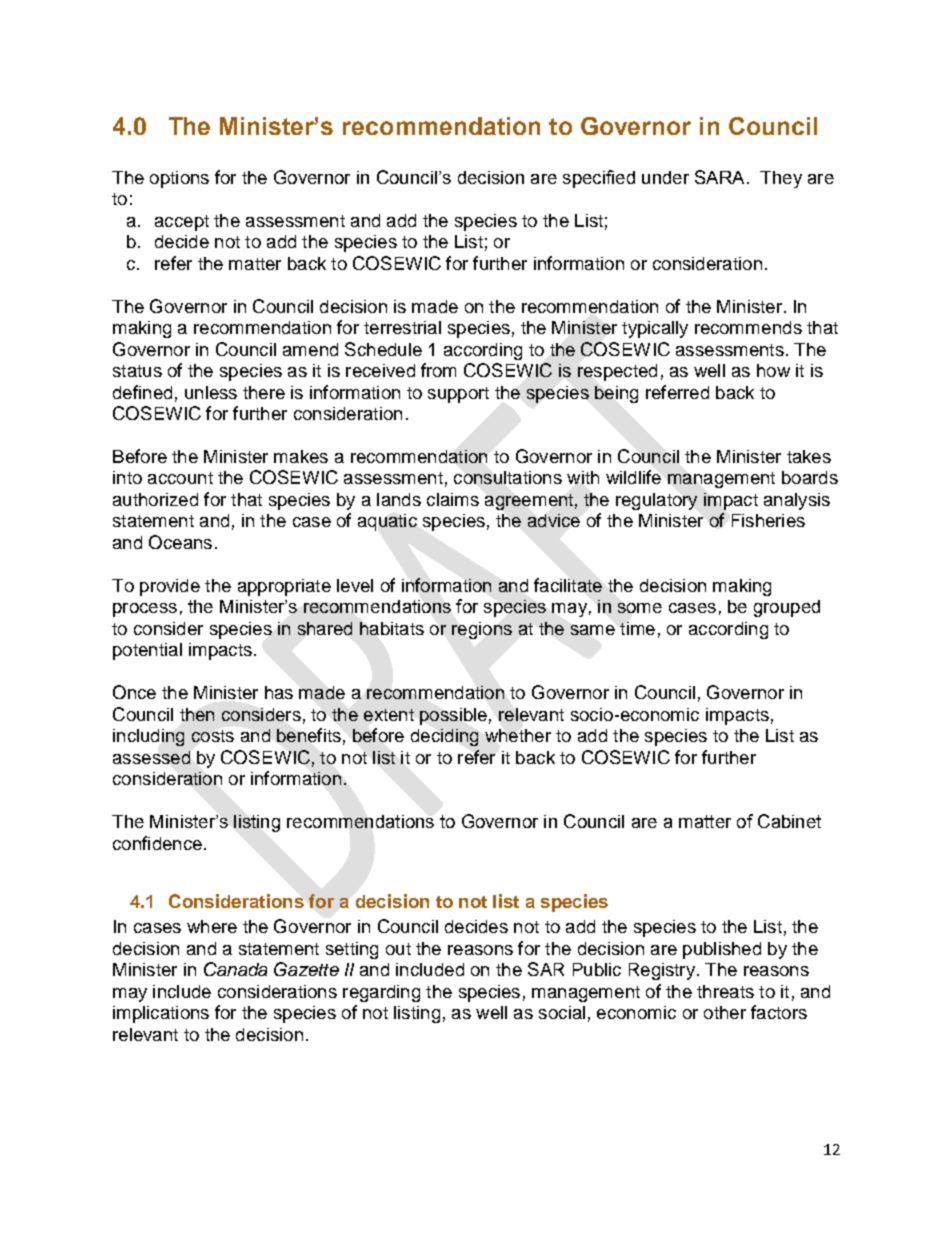 The height and width of the document is (1233, 952). I want to click on SARA, so click(719, 177).
